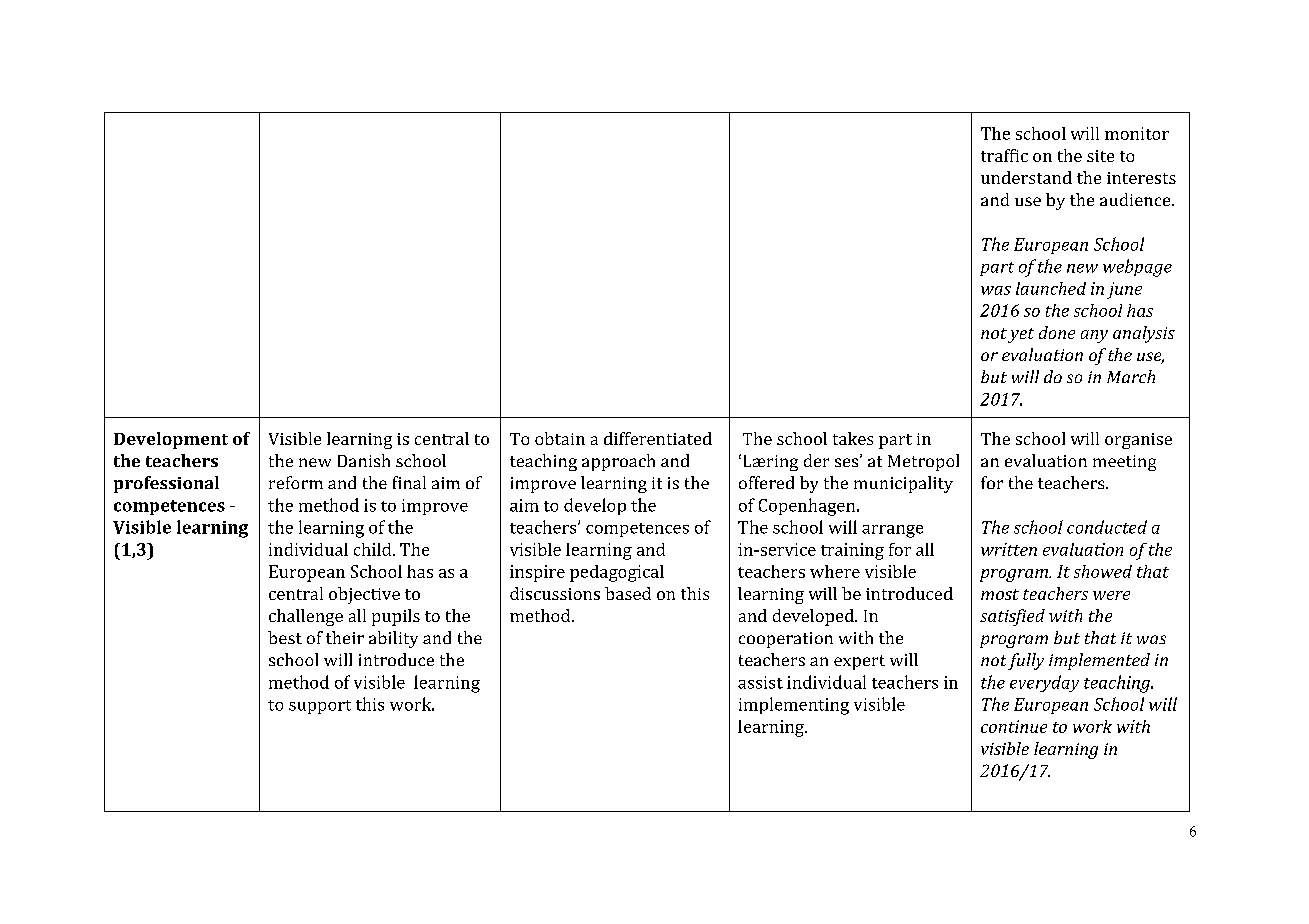 This screenshot has height=924, width=1309. I want to click on obtain, so click(560, 438).
